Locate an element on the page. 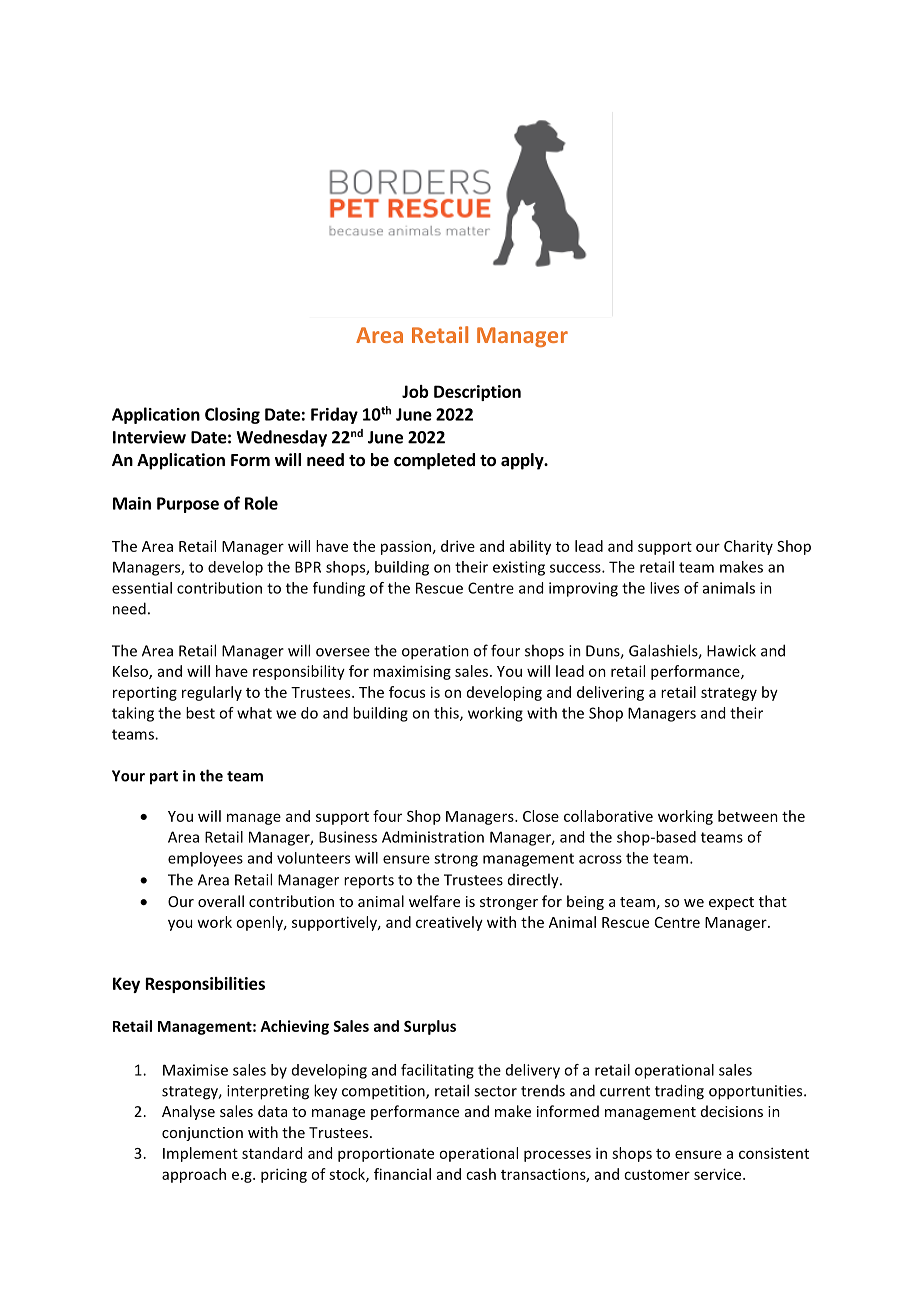  part is located at coordinates (164, 778).
